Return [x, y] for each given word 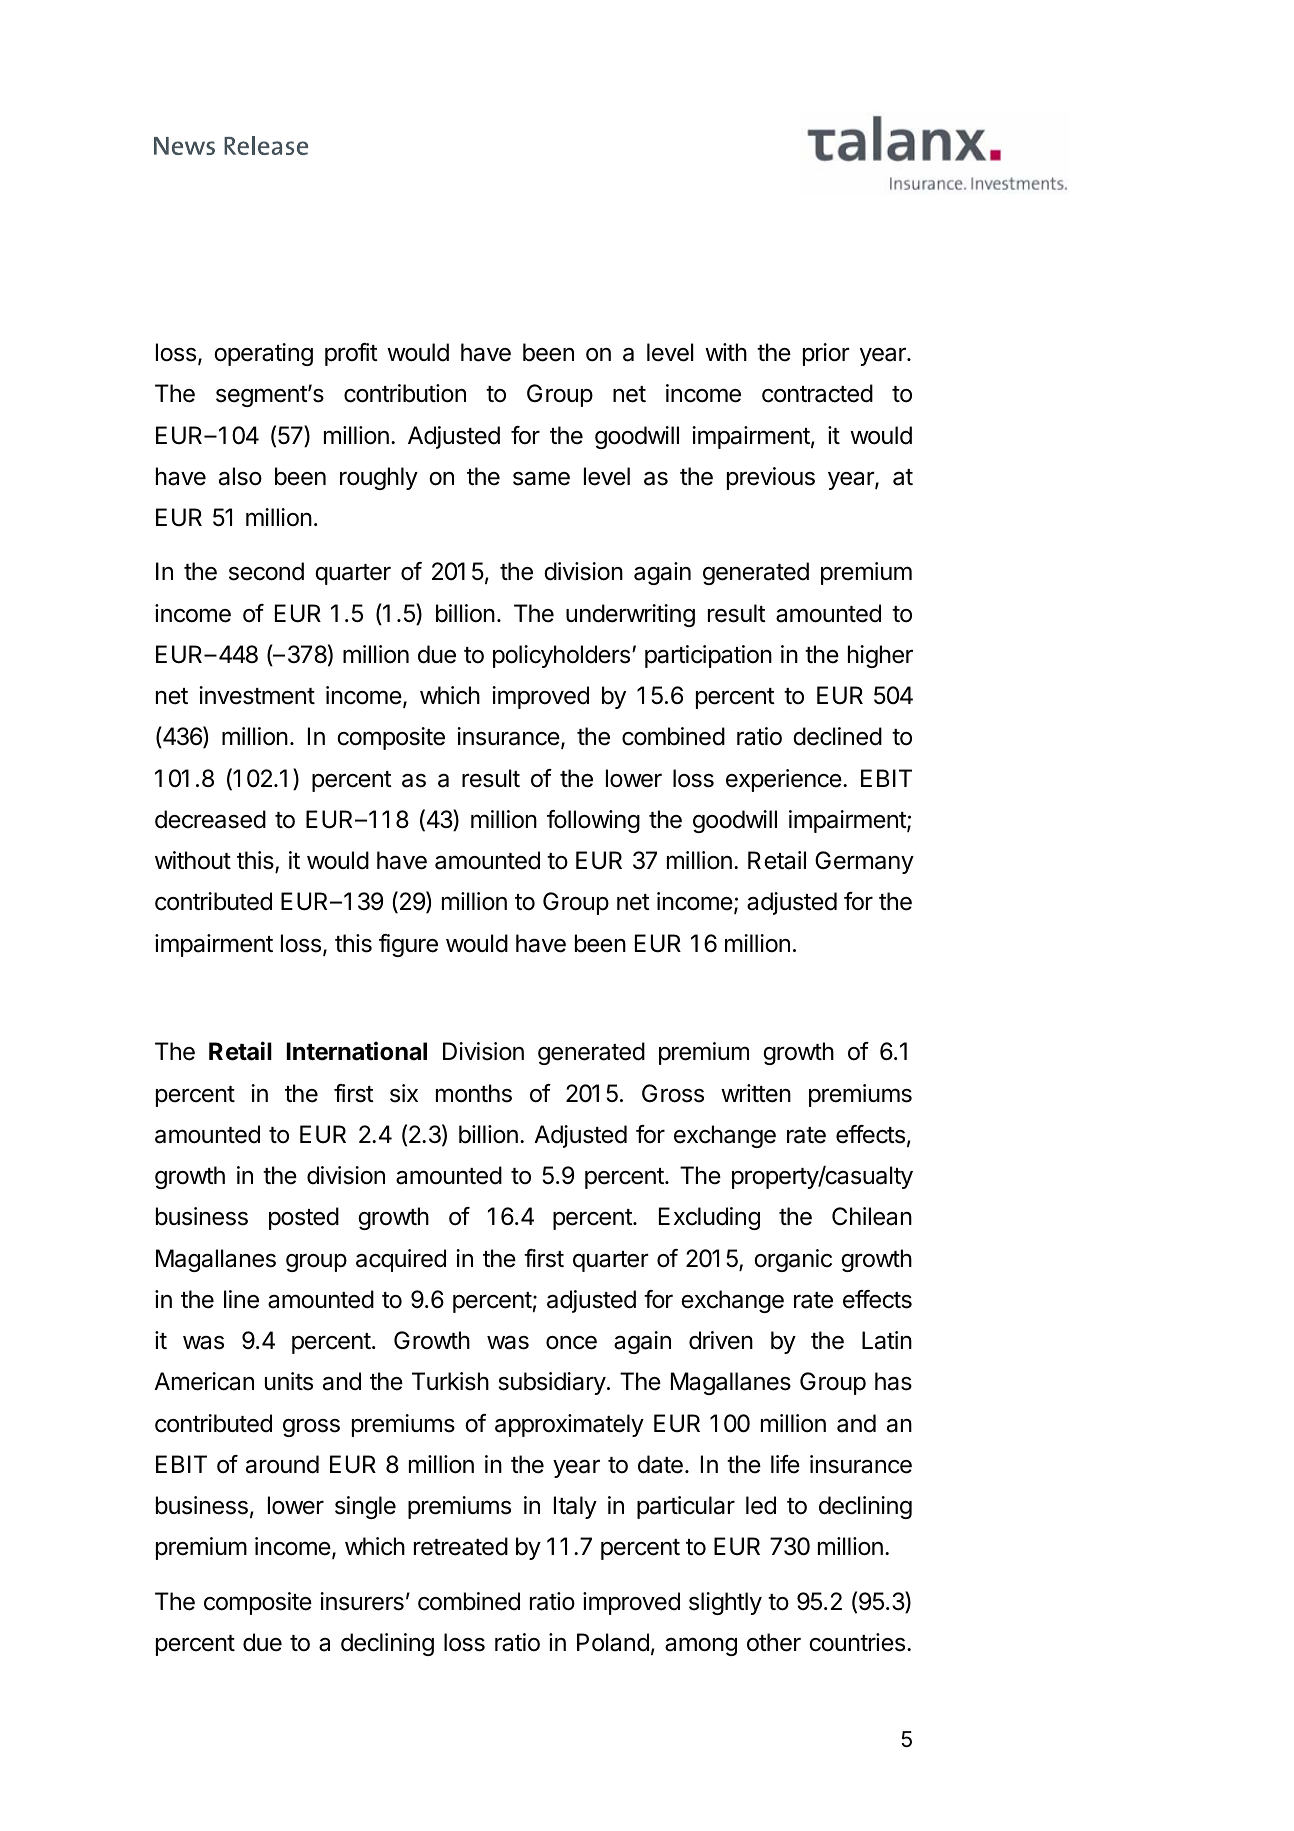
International [357, 1051]
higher [880, 656]
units [289, 1381]
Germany [864, 862]
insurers [362, 1601]
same [541, 478]
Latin [887, 1340]
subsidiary [552, 1383]
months [474, 1093]
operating [263, 354]
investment [257, 695]
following [593, 821]
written [756, 1093]
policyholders [563, 656]
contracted [817, 393]
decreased [210, 819]
